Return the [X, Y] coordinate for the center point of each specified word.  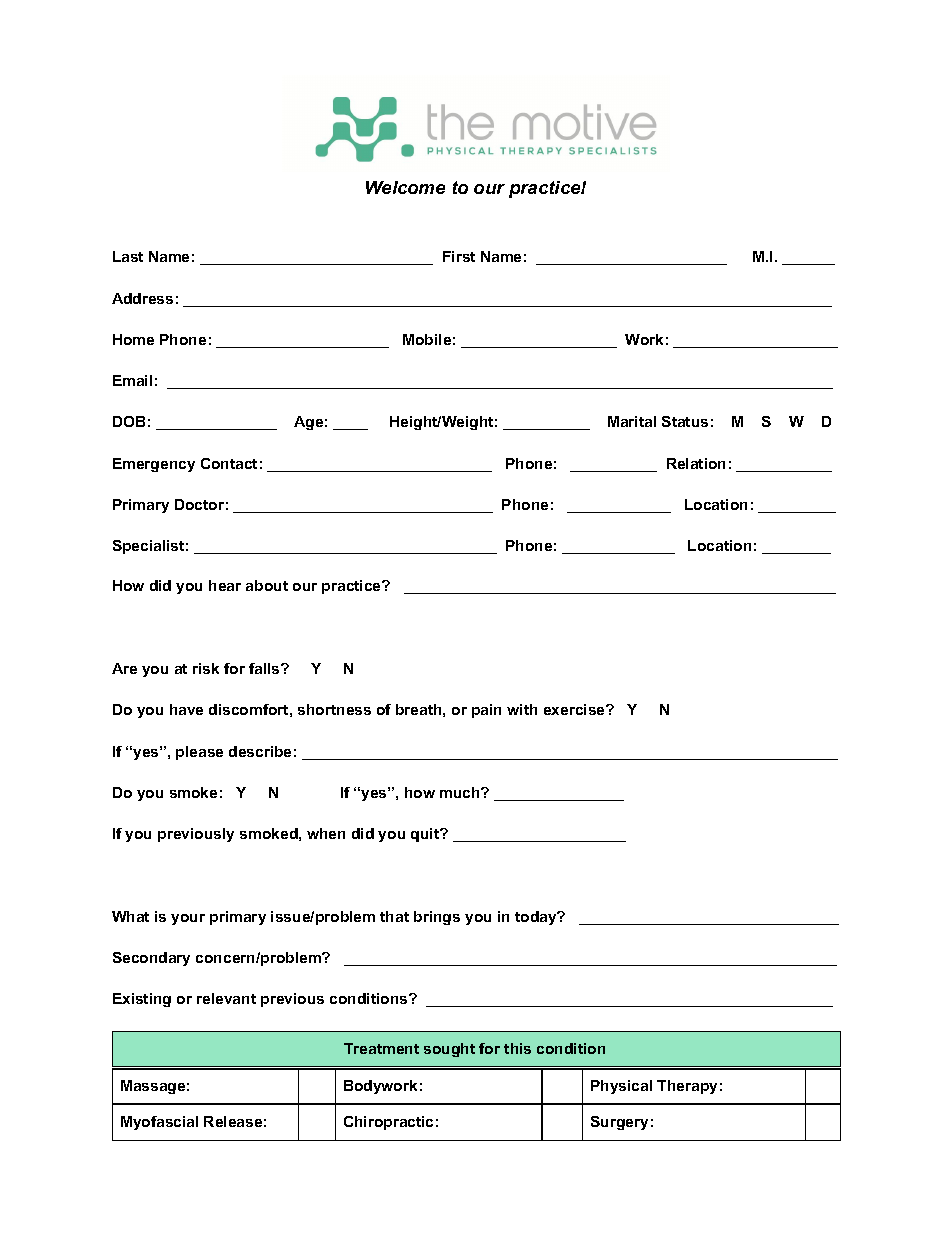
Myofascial [159, 1123]
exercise [575, 709]
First [459, 256]
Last [128, 256]
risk [206, 668]
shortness [334, 709]
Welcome [405, 187]
